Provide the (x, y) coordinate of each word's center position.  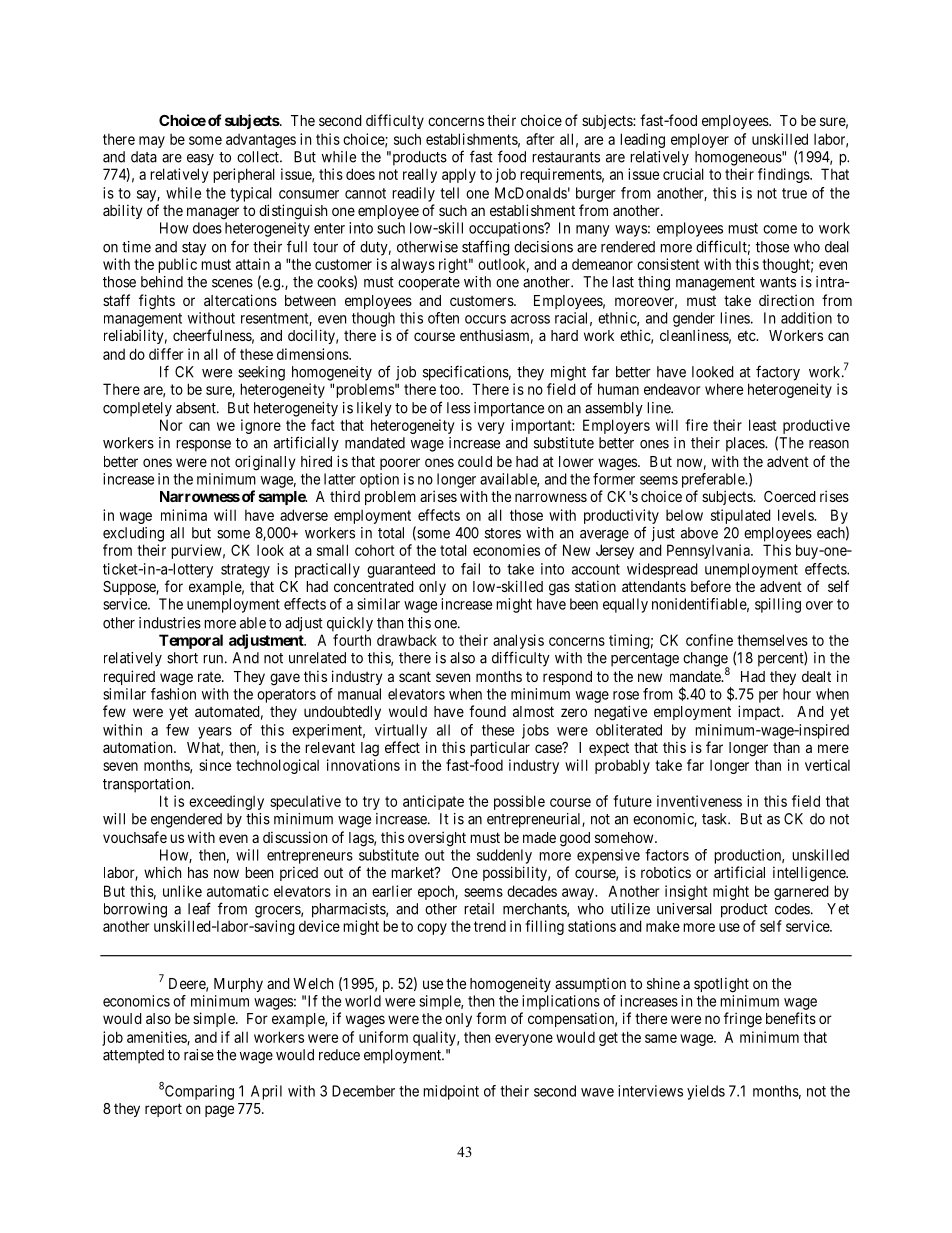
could (475, 461)
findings (784, 175)
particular (500, 748)
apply (459, 175)
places (746, 444)
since (215, 765)
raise (199, 1055)
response (203, 446)
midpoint (451, 1092)
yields (706, 1092)
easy (200, 160)
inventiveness (699, 801)
